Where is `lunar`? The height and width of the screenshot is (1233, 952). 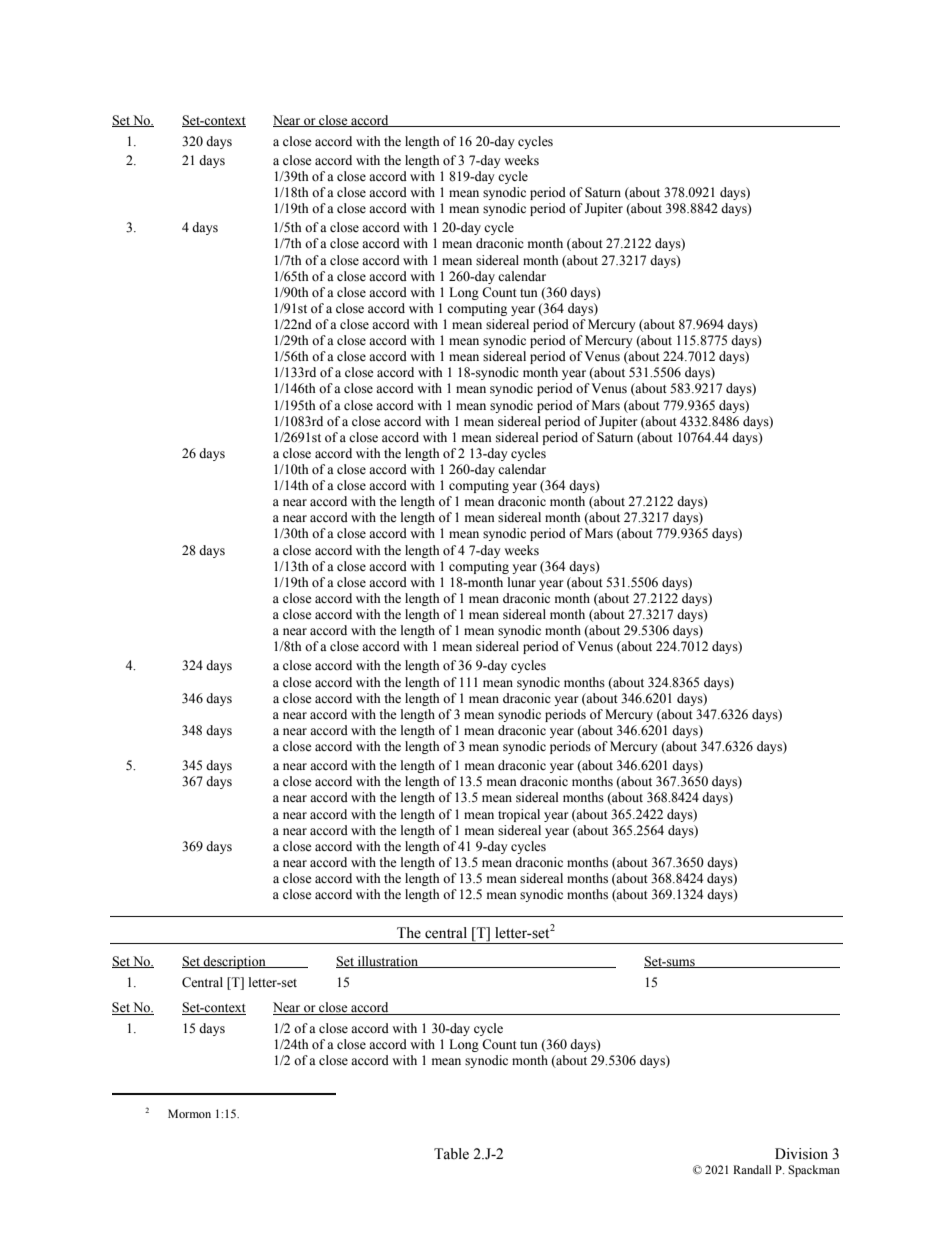 lunar is located at coordinates (522, 582).
